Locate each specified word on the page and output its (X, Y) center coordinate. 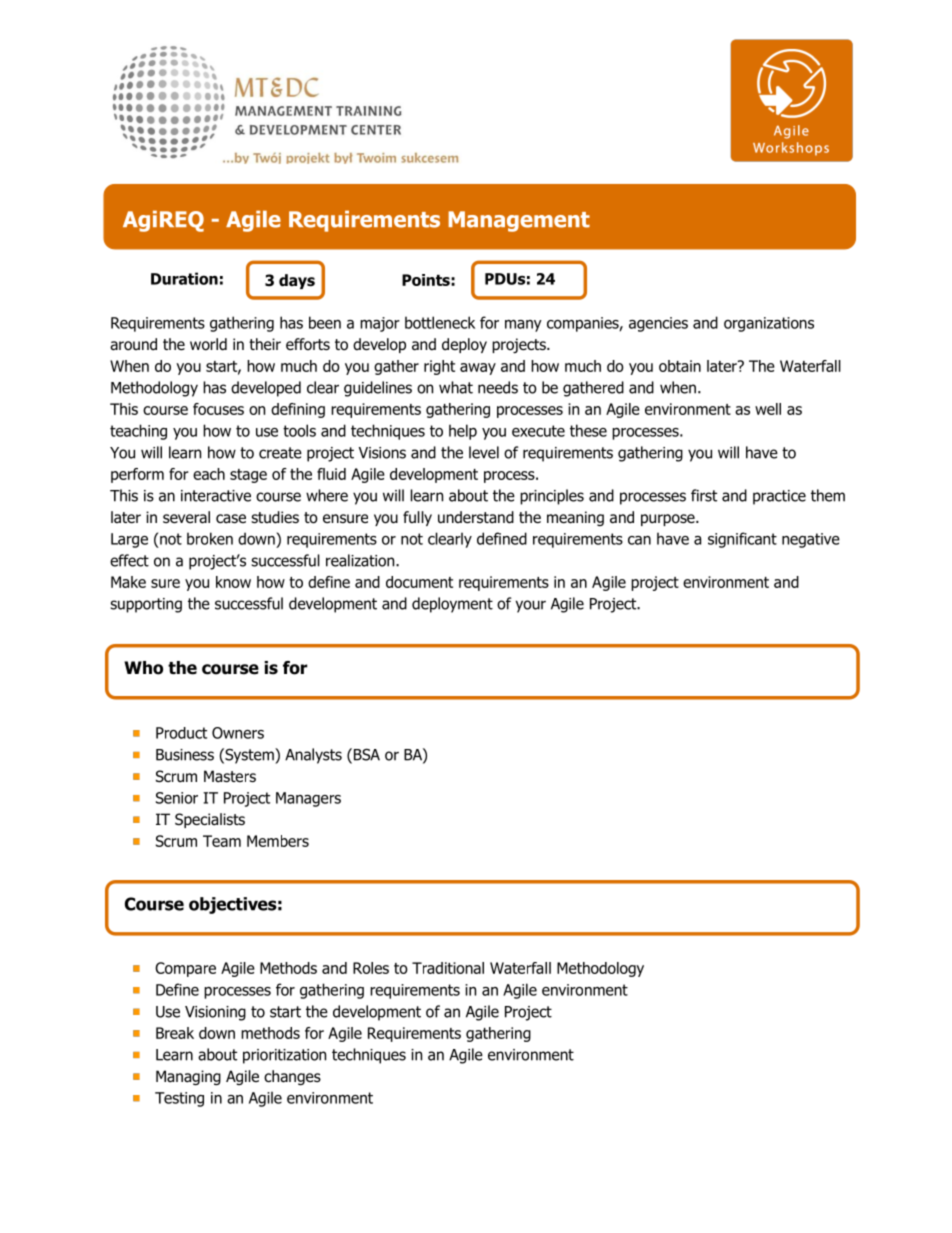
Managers (308, 799)
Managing (188, 1077)
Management (519, 221)
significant (742, 540)
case (231, 519)
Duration (184, 278)
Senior (177, 798)
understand (476, 517)
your (531, 606)
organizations (769, 324)
